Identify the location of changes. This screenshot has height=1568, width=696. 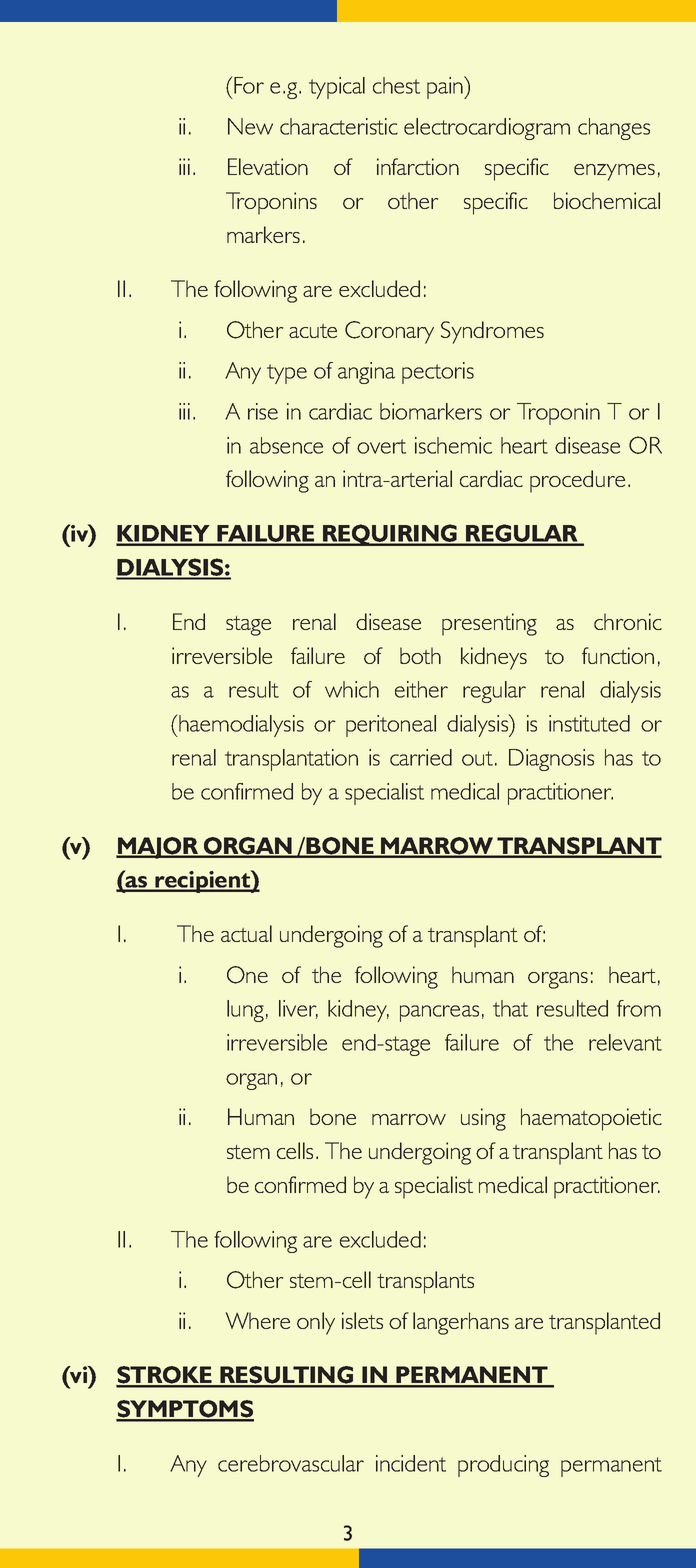
(614, 129).
